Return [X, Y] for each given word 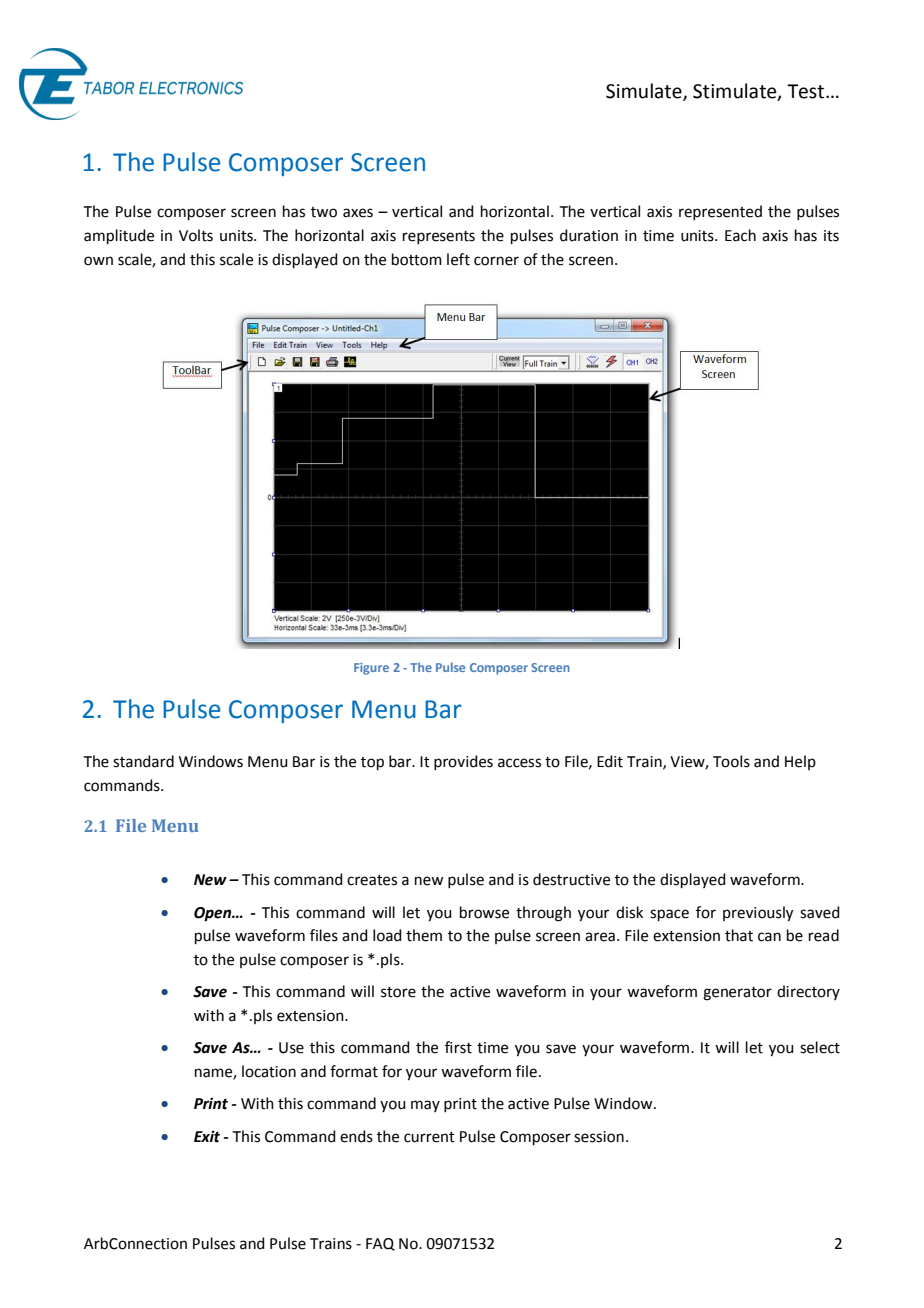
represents [439, 237]
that [739, 935]
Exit [207, 1136]
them [424, 935]
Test [807, 91]
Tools [731, 761]
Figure [371, 669]
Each [740, 235]
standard [143, 761]
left [458, 259]
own [98, 261]
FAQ [380, 1244]
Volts [196, 235]
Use [291, 1048]
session [599, 1137]
